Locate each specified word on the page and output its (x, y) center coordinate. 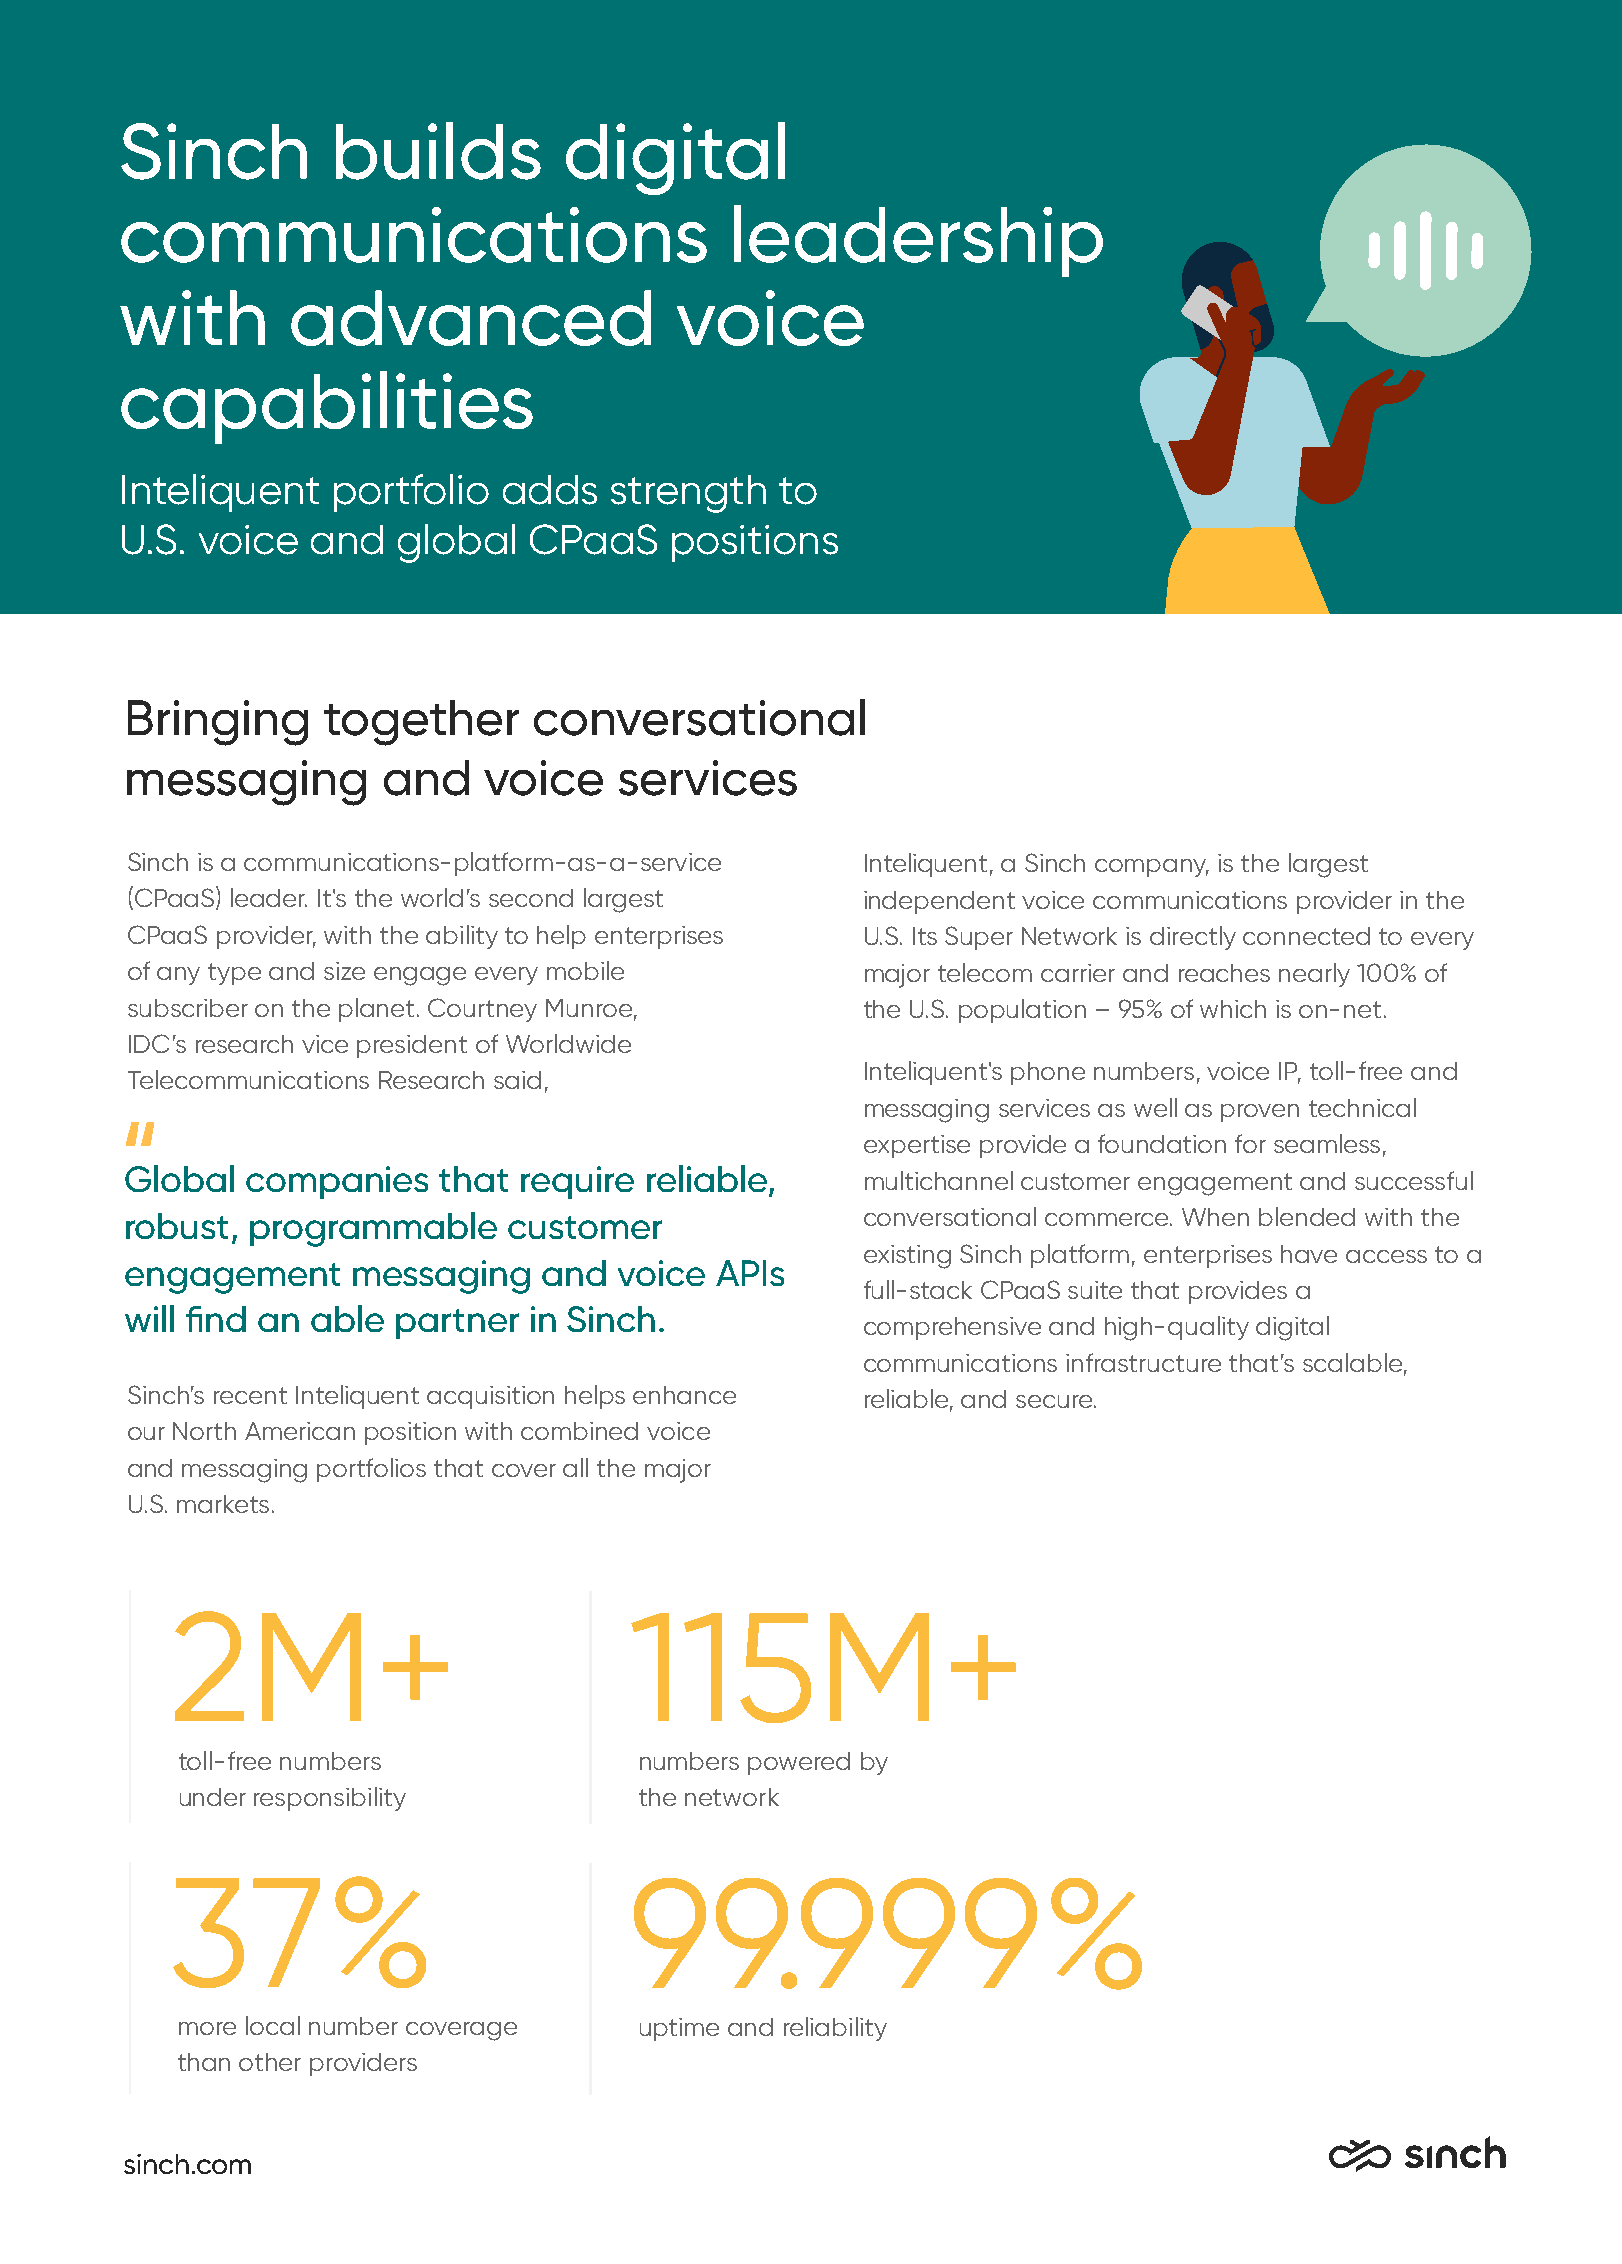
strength (688, 494)
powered (799, 1763)
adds (550, 490)
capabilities (327, 407)
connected (1306, 936)
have (1309, 1254)
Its (925, 936)
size (344, 971)
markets (223, 1504)
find (216, 1319)
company (1152, 868)
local (273, 2025)
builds (438, 151)
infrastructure (1143, 1362)
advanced (471, 318)
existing (907, 1257)
